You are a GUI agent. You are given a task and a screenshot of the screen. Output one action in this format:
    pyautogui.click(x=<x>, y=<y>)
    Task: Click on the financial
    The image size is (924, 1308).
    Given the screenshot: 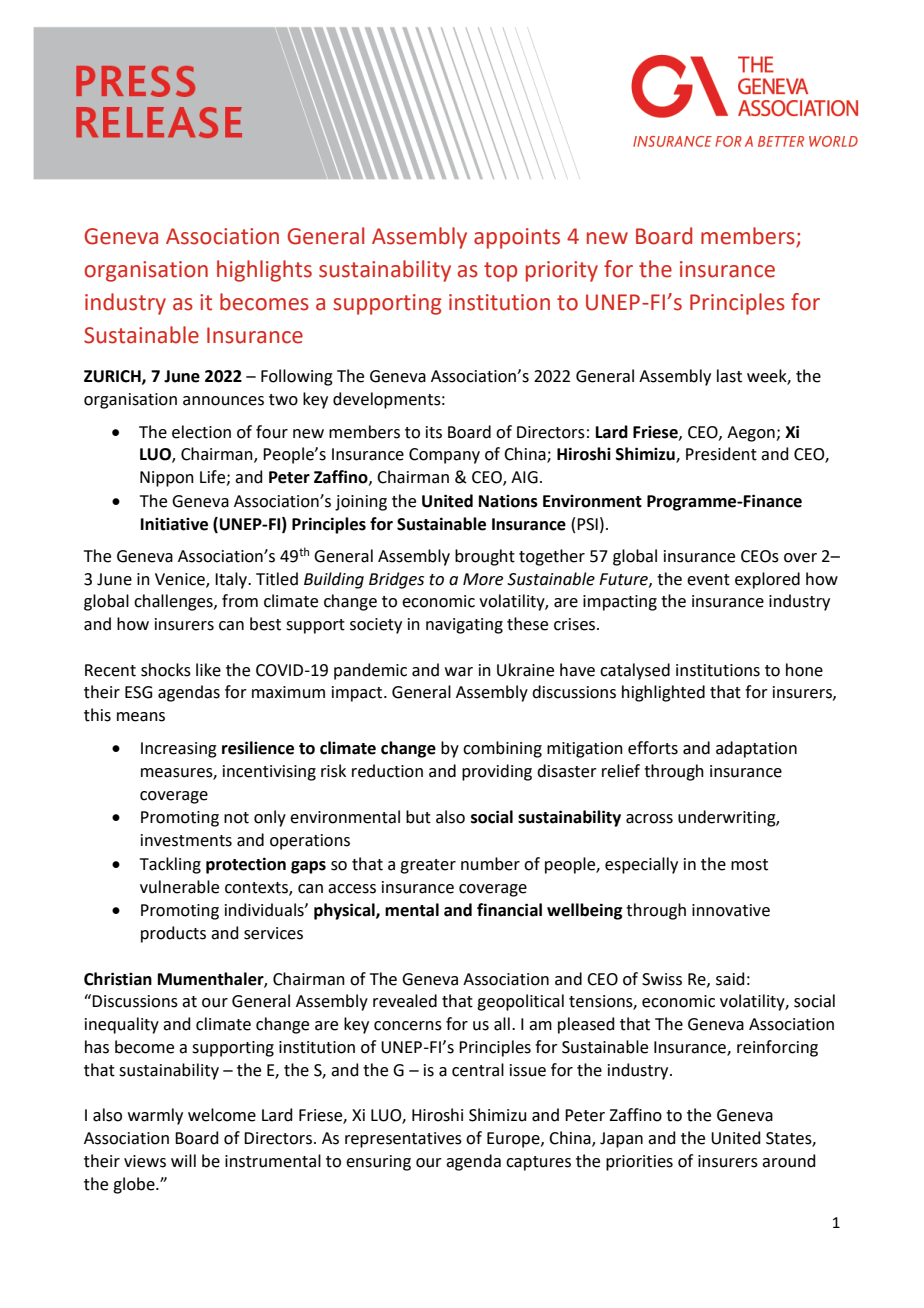 What is the action you would take?
    pyautogui.click(x=509, y=910)
